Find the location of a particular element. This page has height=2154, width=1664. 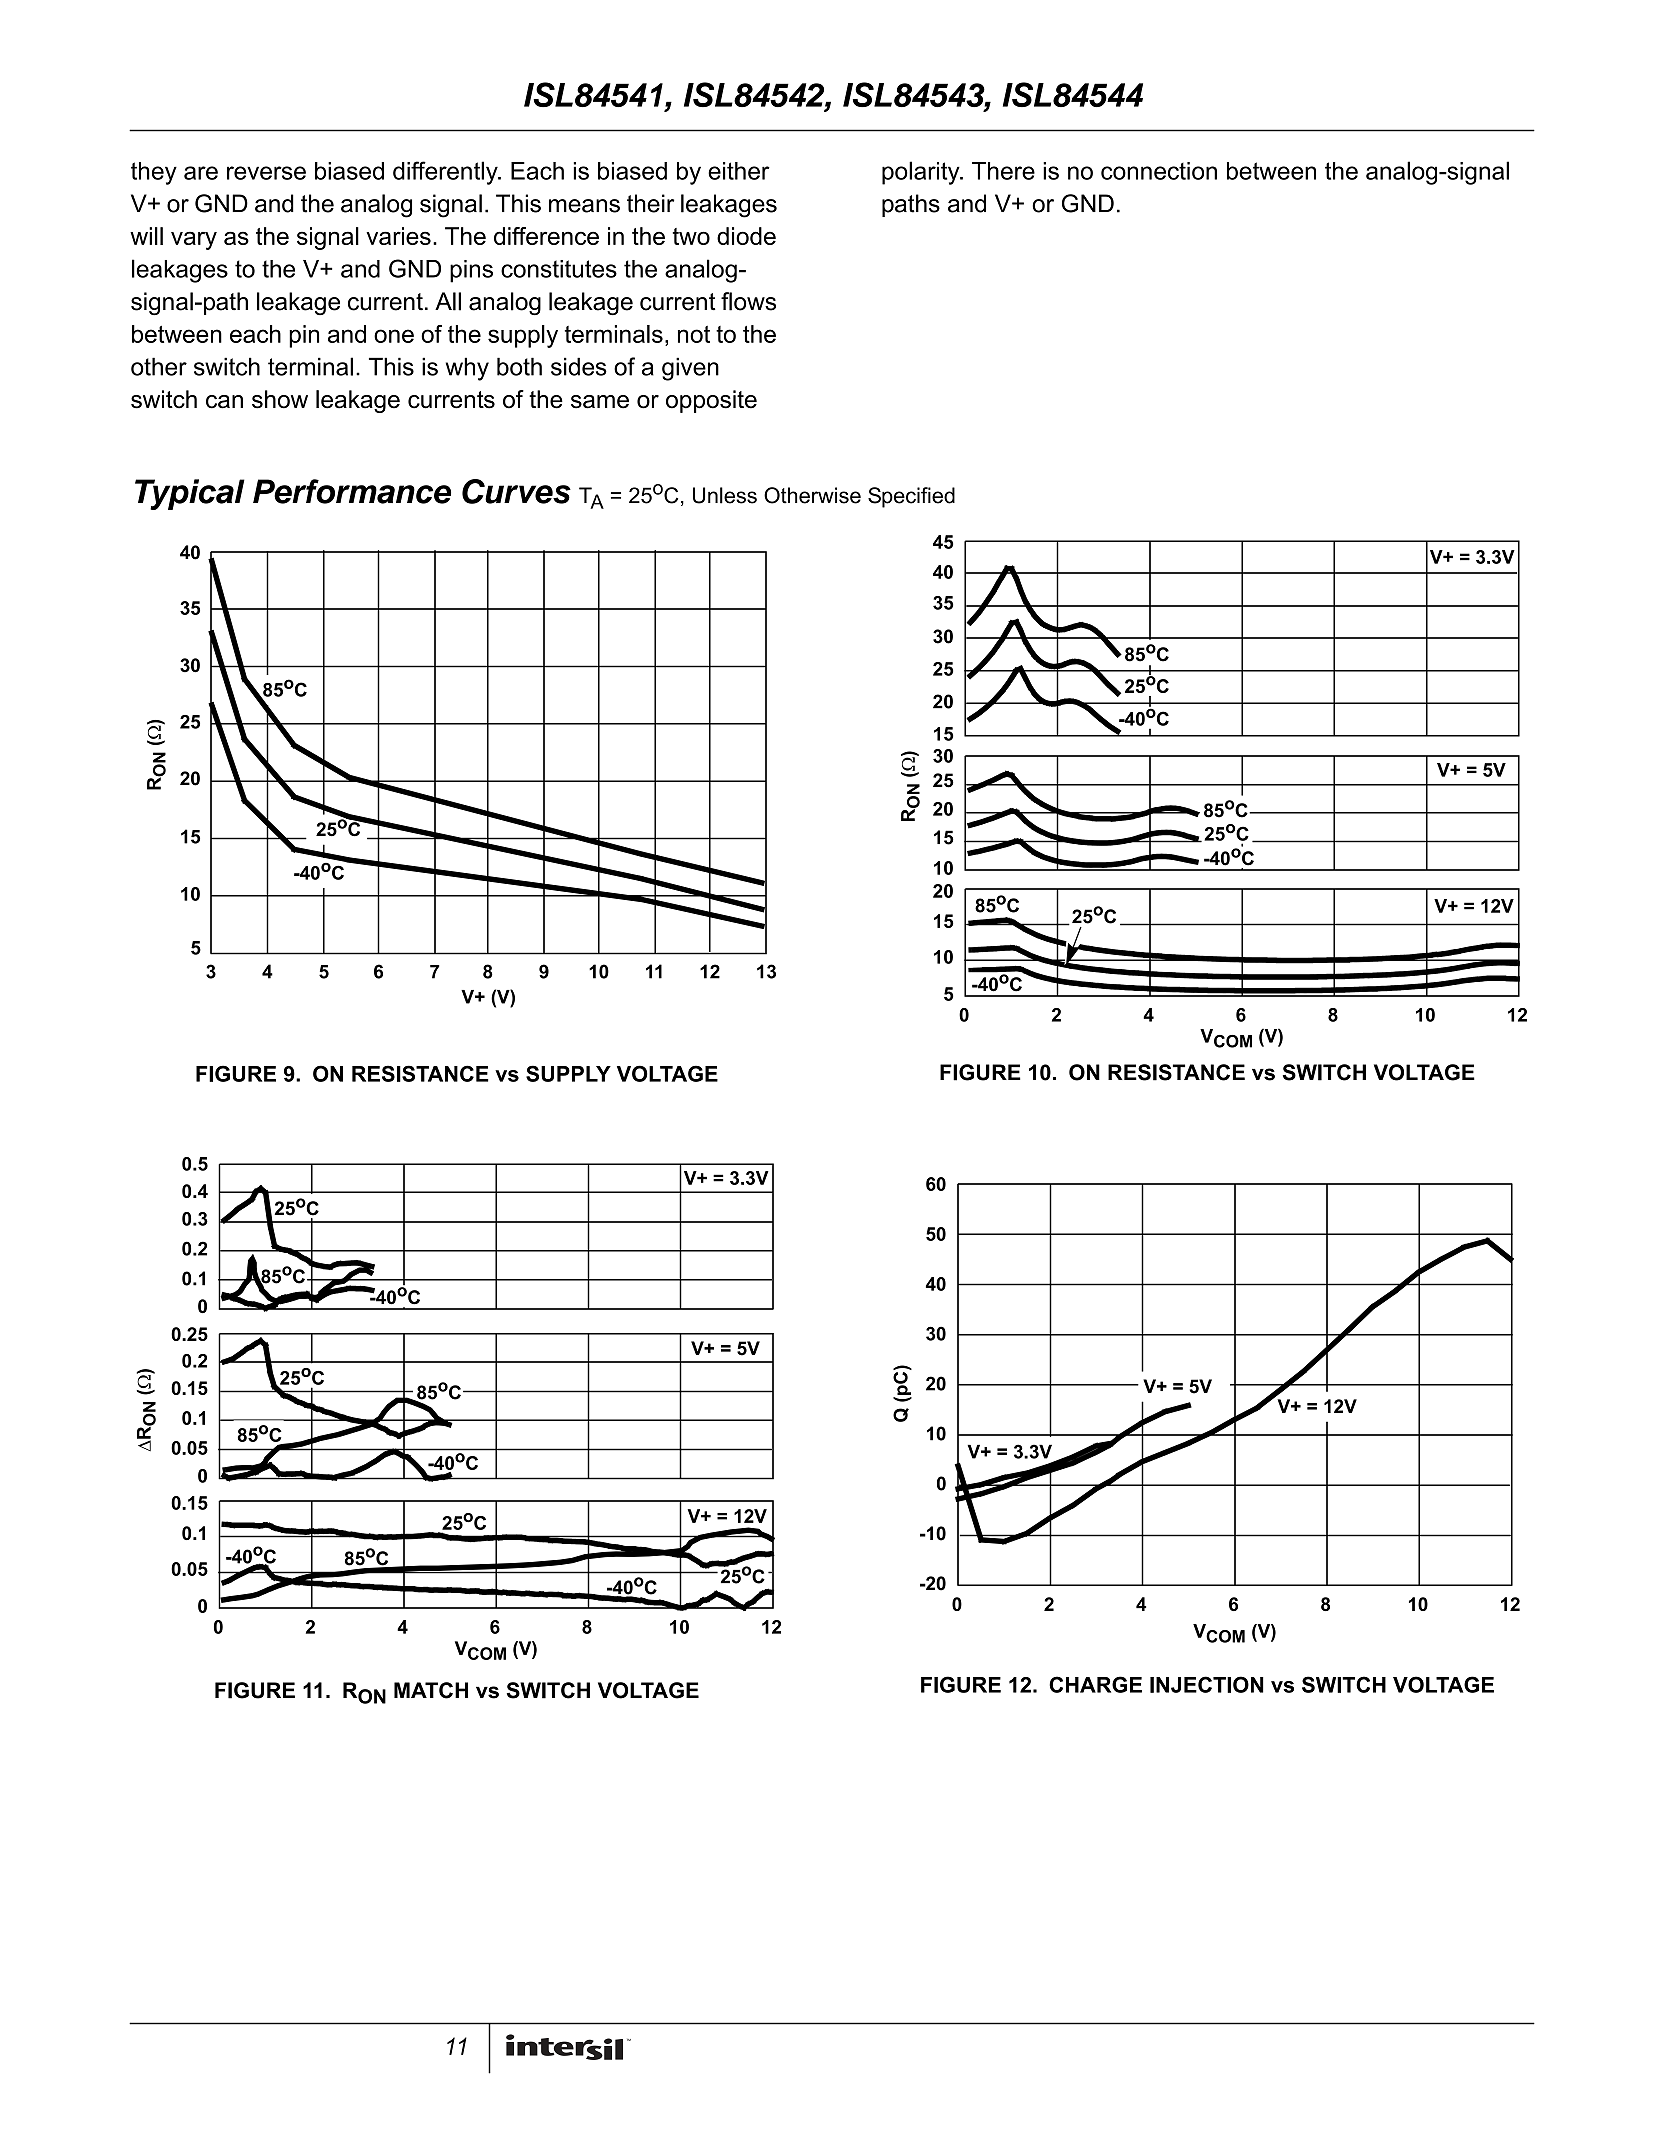

Curves is located at coordinates (516, 491).
